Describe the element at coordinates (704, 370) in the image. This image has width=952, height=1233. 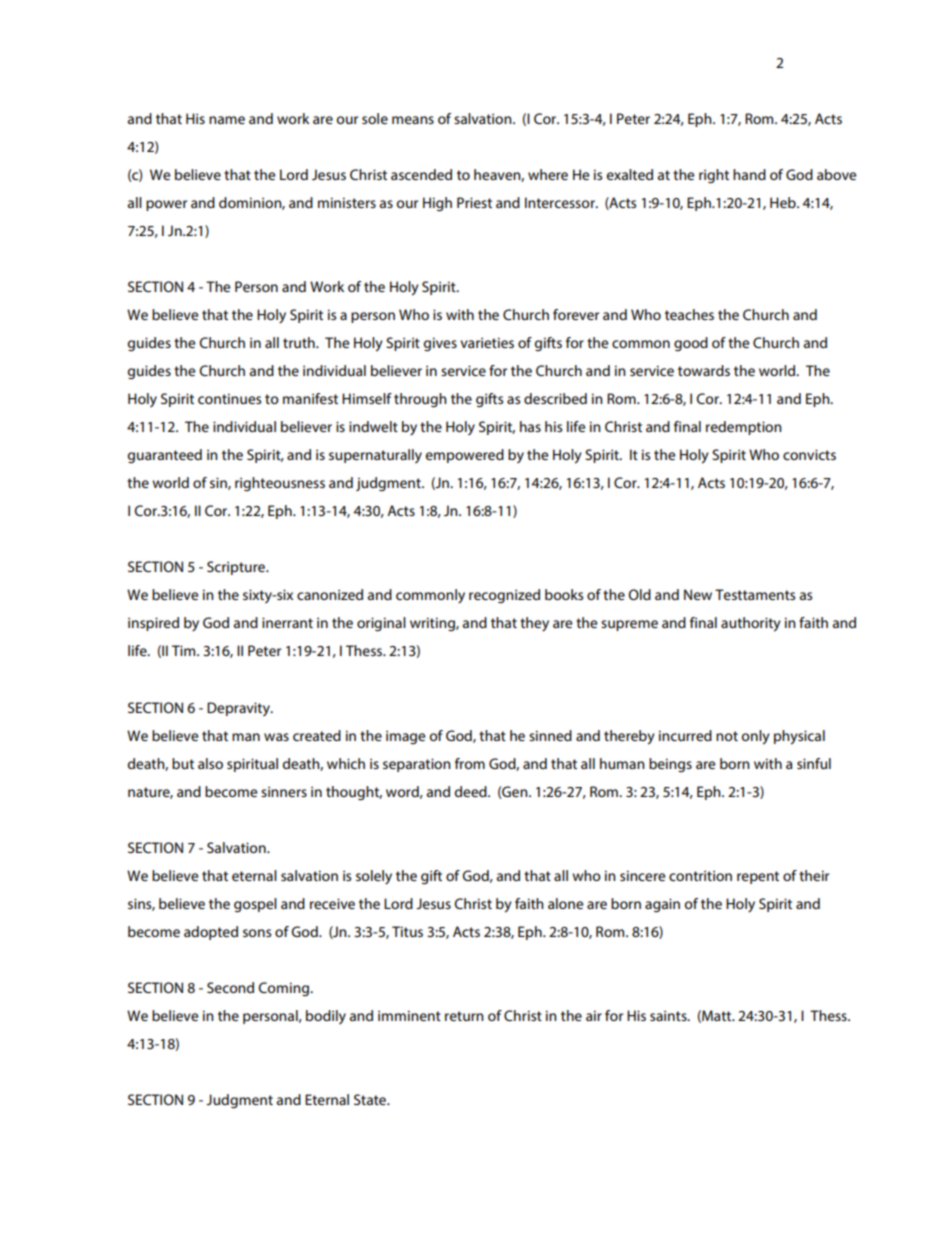
I see `towards` at that location.
